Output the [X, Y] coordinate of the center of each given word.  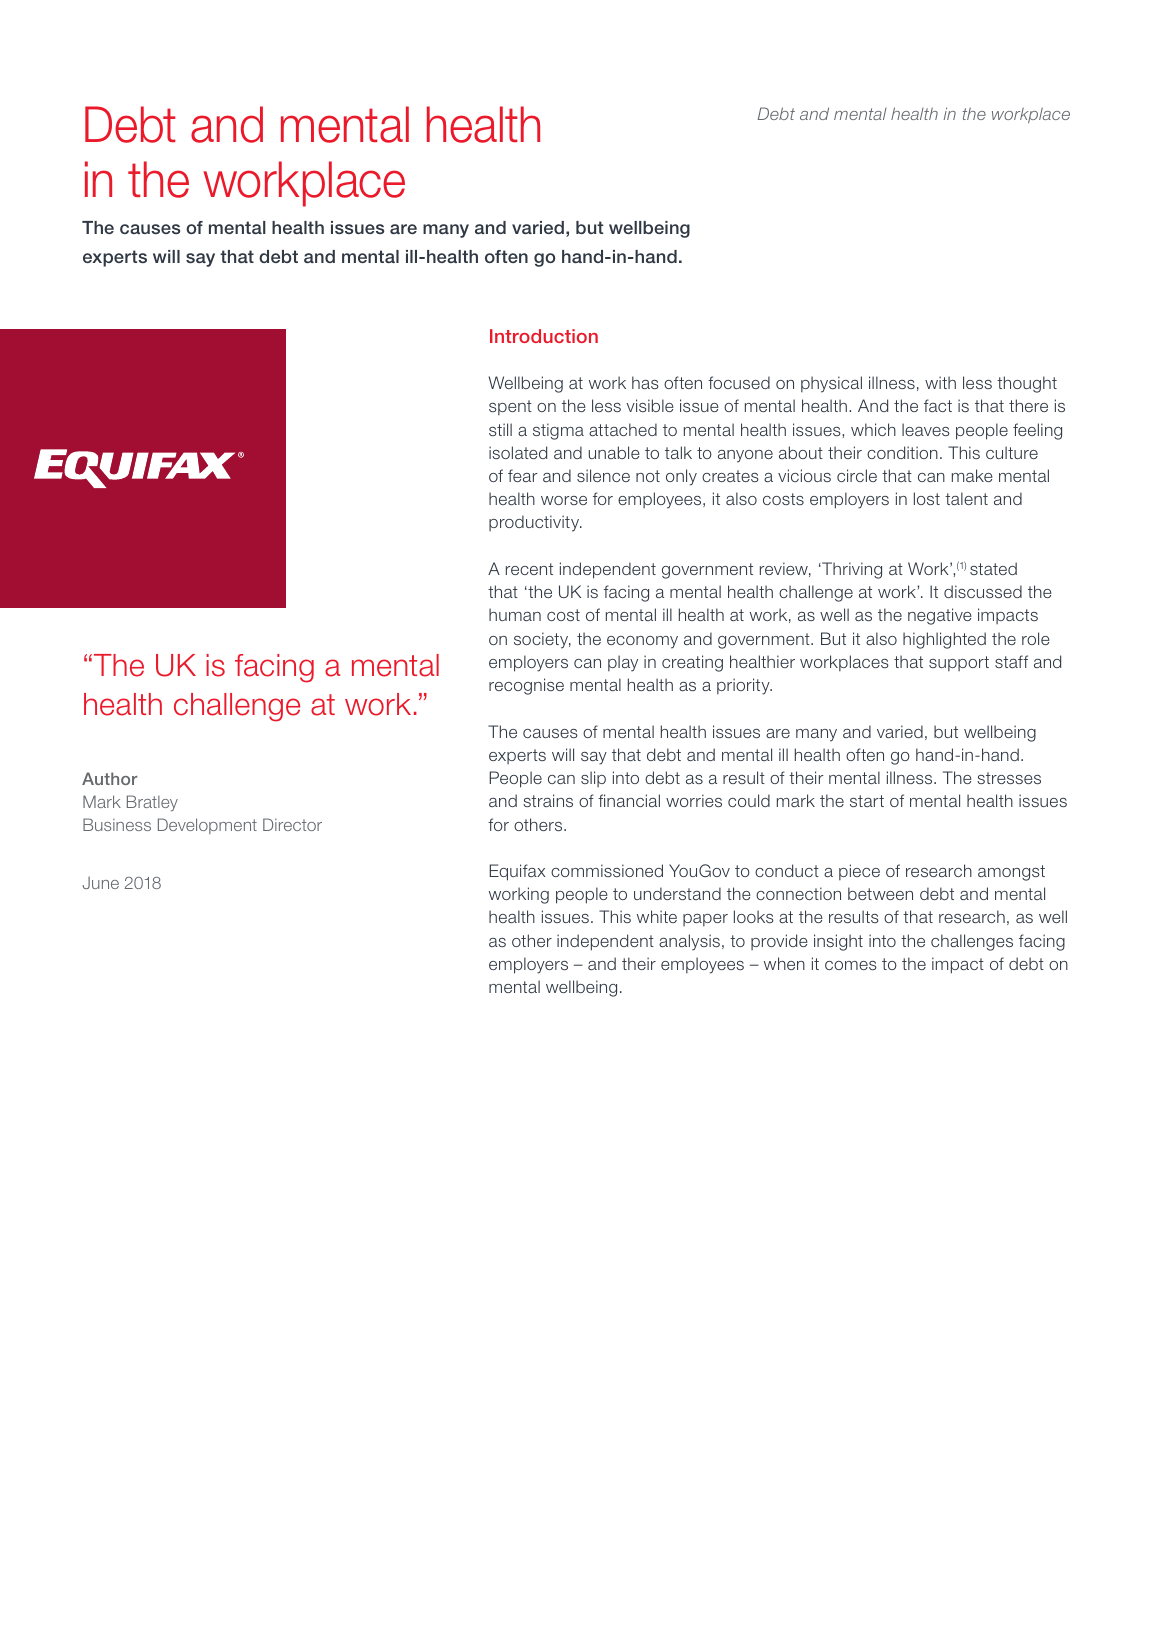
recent [529, 569]
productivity [535, 523]
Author [110, 778]
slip [593, 779]
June [100, 883]
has [645, 382]
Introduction [544, 336]
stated [993, 568]
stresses [1009, 778]
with [940, 382]
